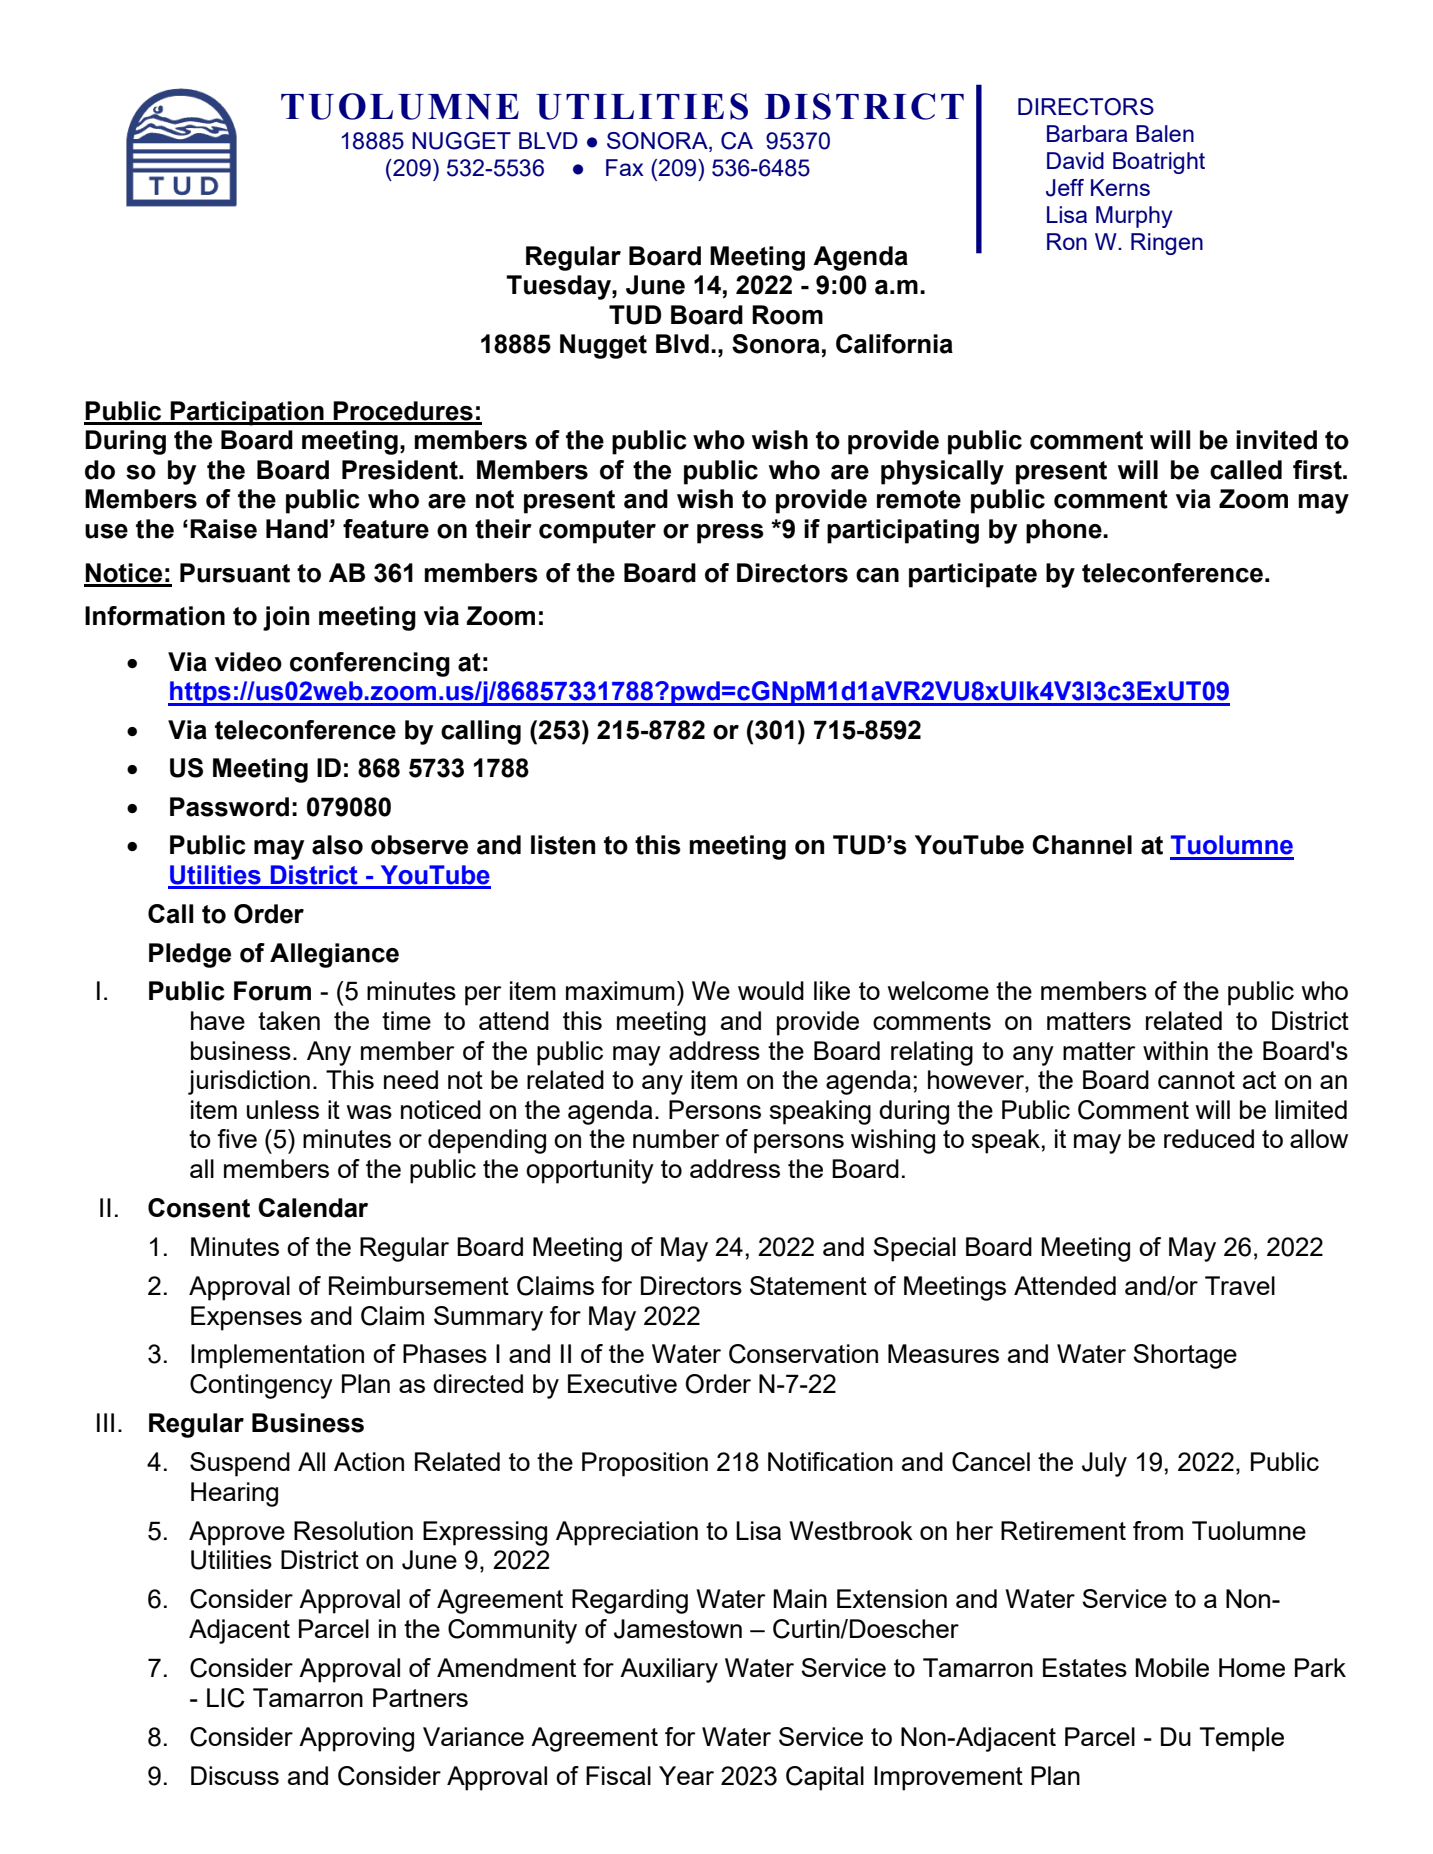 This page has width=1433, height=1854. Describe the element at coordinates (1209, 1138) in the page. I see `reduced` at that location.
